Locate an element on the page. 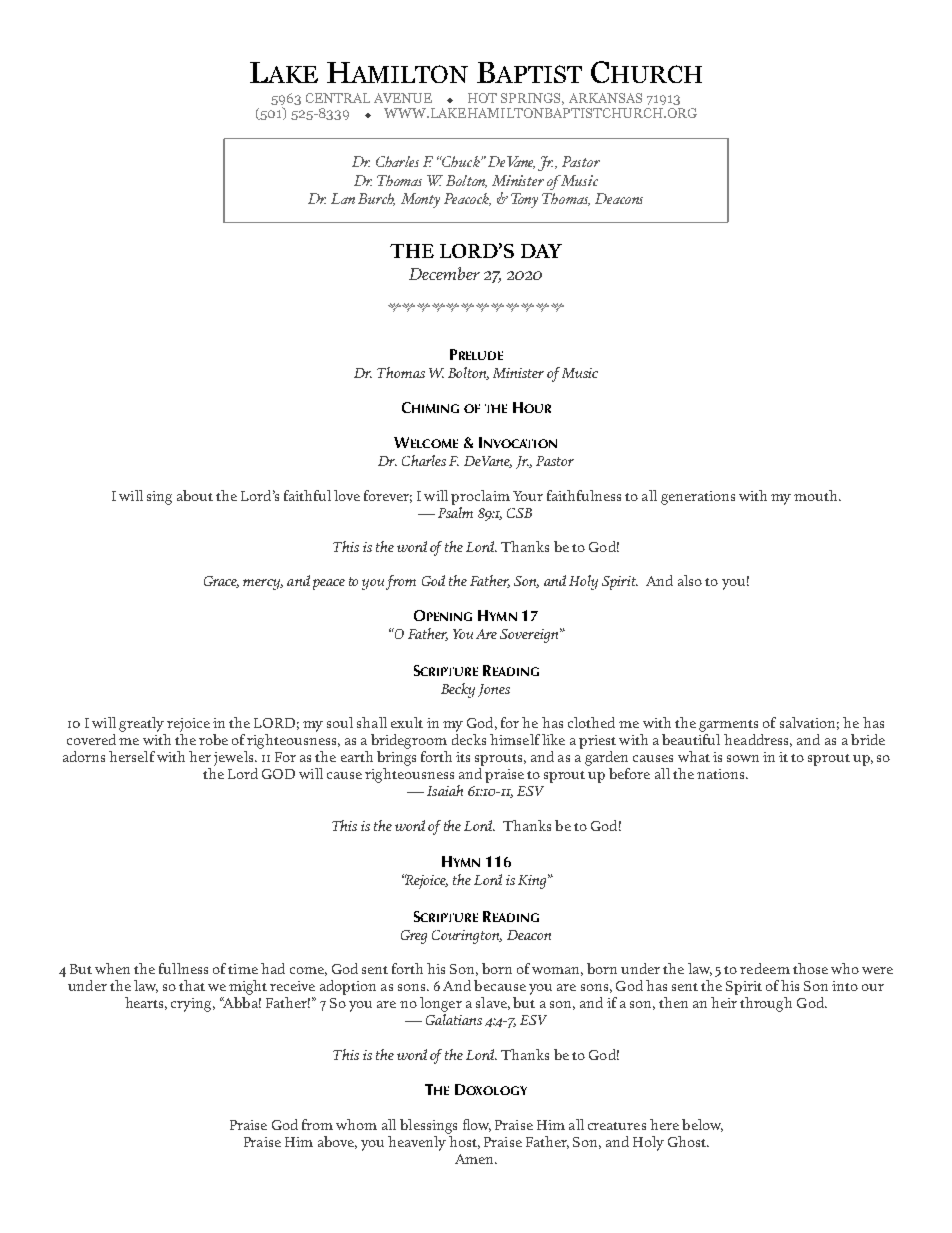  also is located at coordinates (690, 580).
